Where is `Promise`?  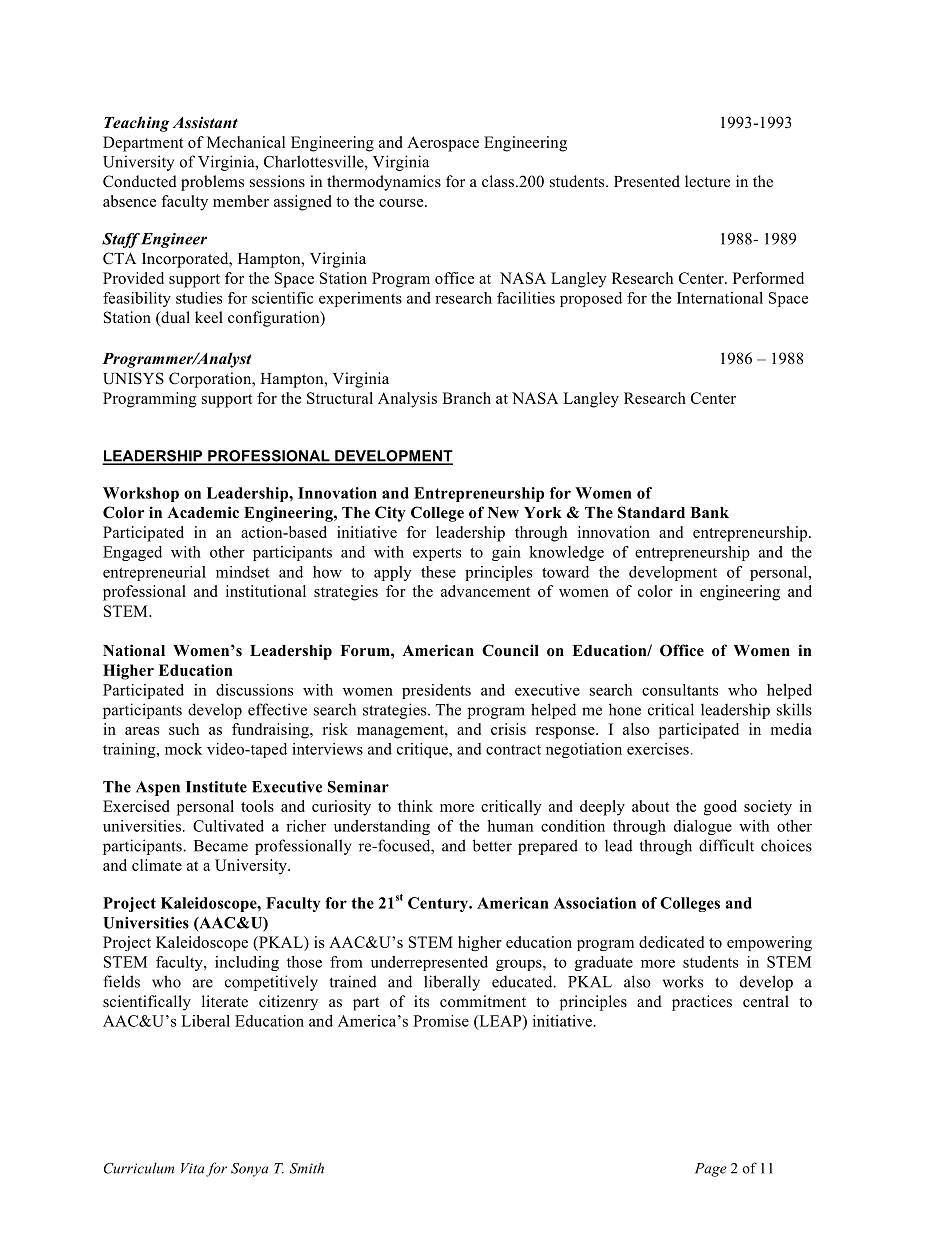
Promise is located at coordinates (441, 1021).
